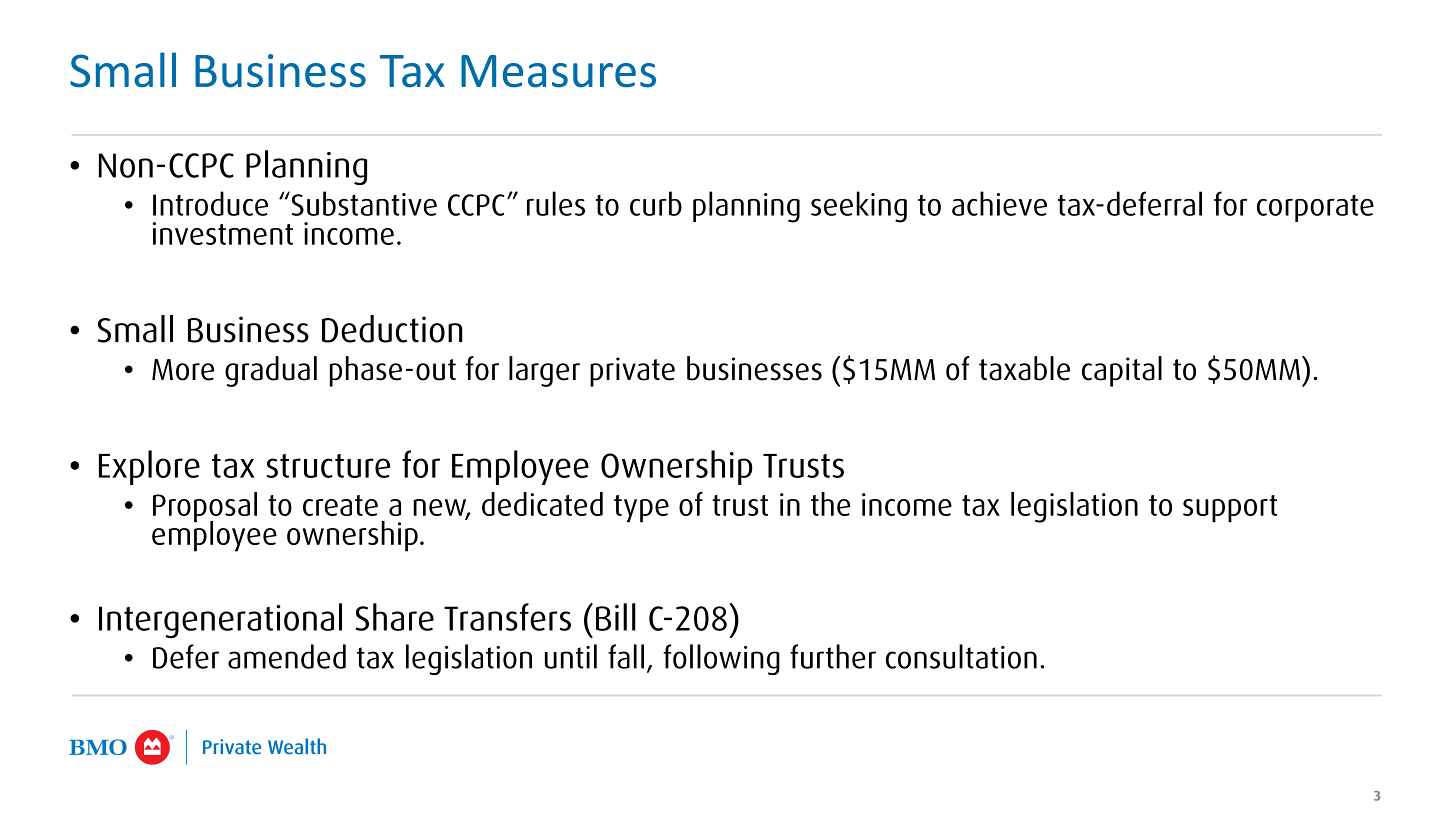 This image has height=819, width=1456. I want to click on gradual, so click(271, 371).
